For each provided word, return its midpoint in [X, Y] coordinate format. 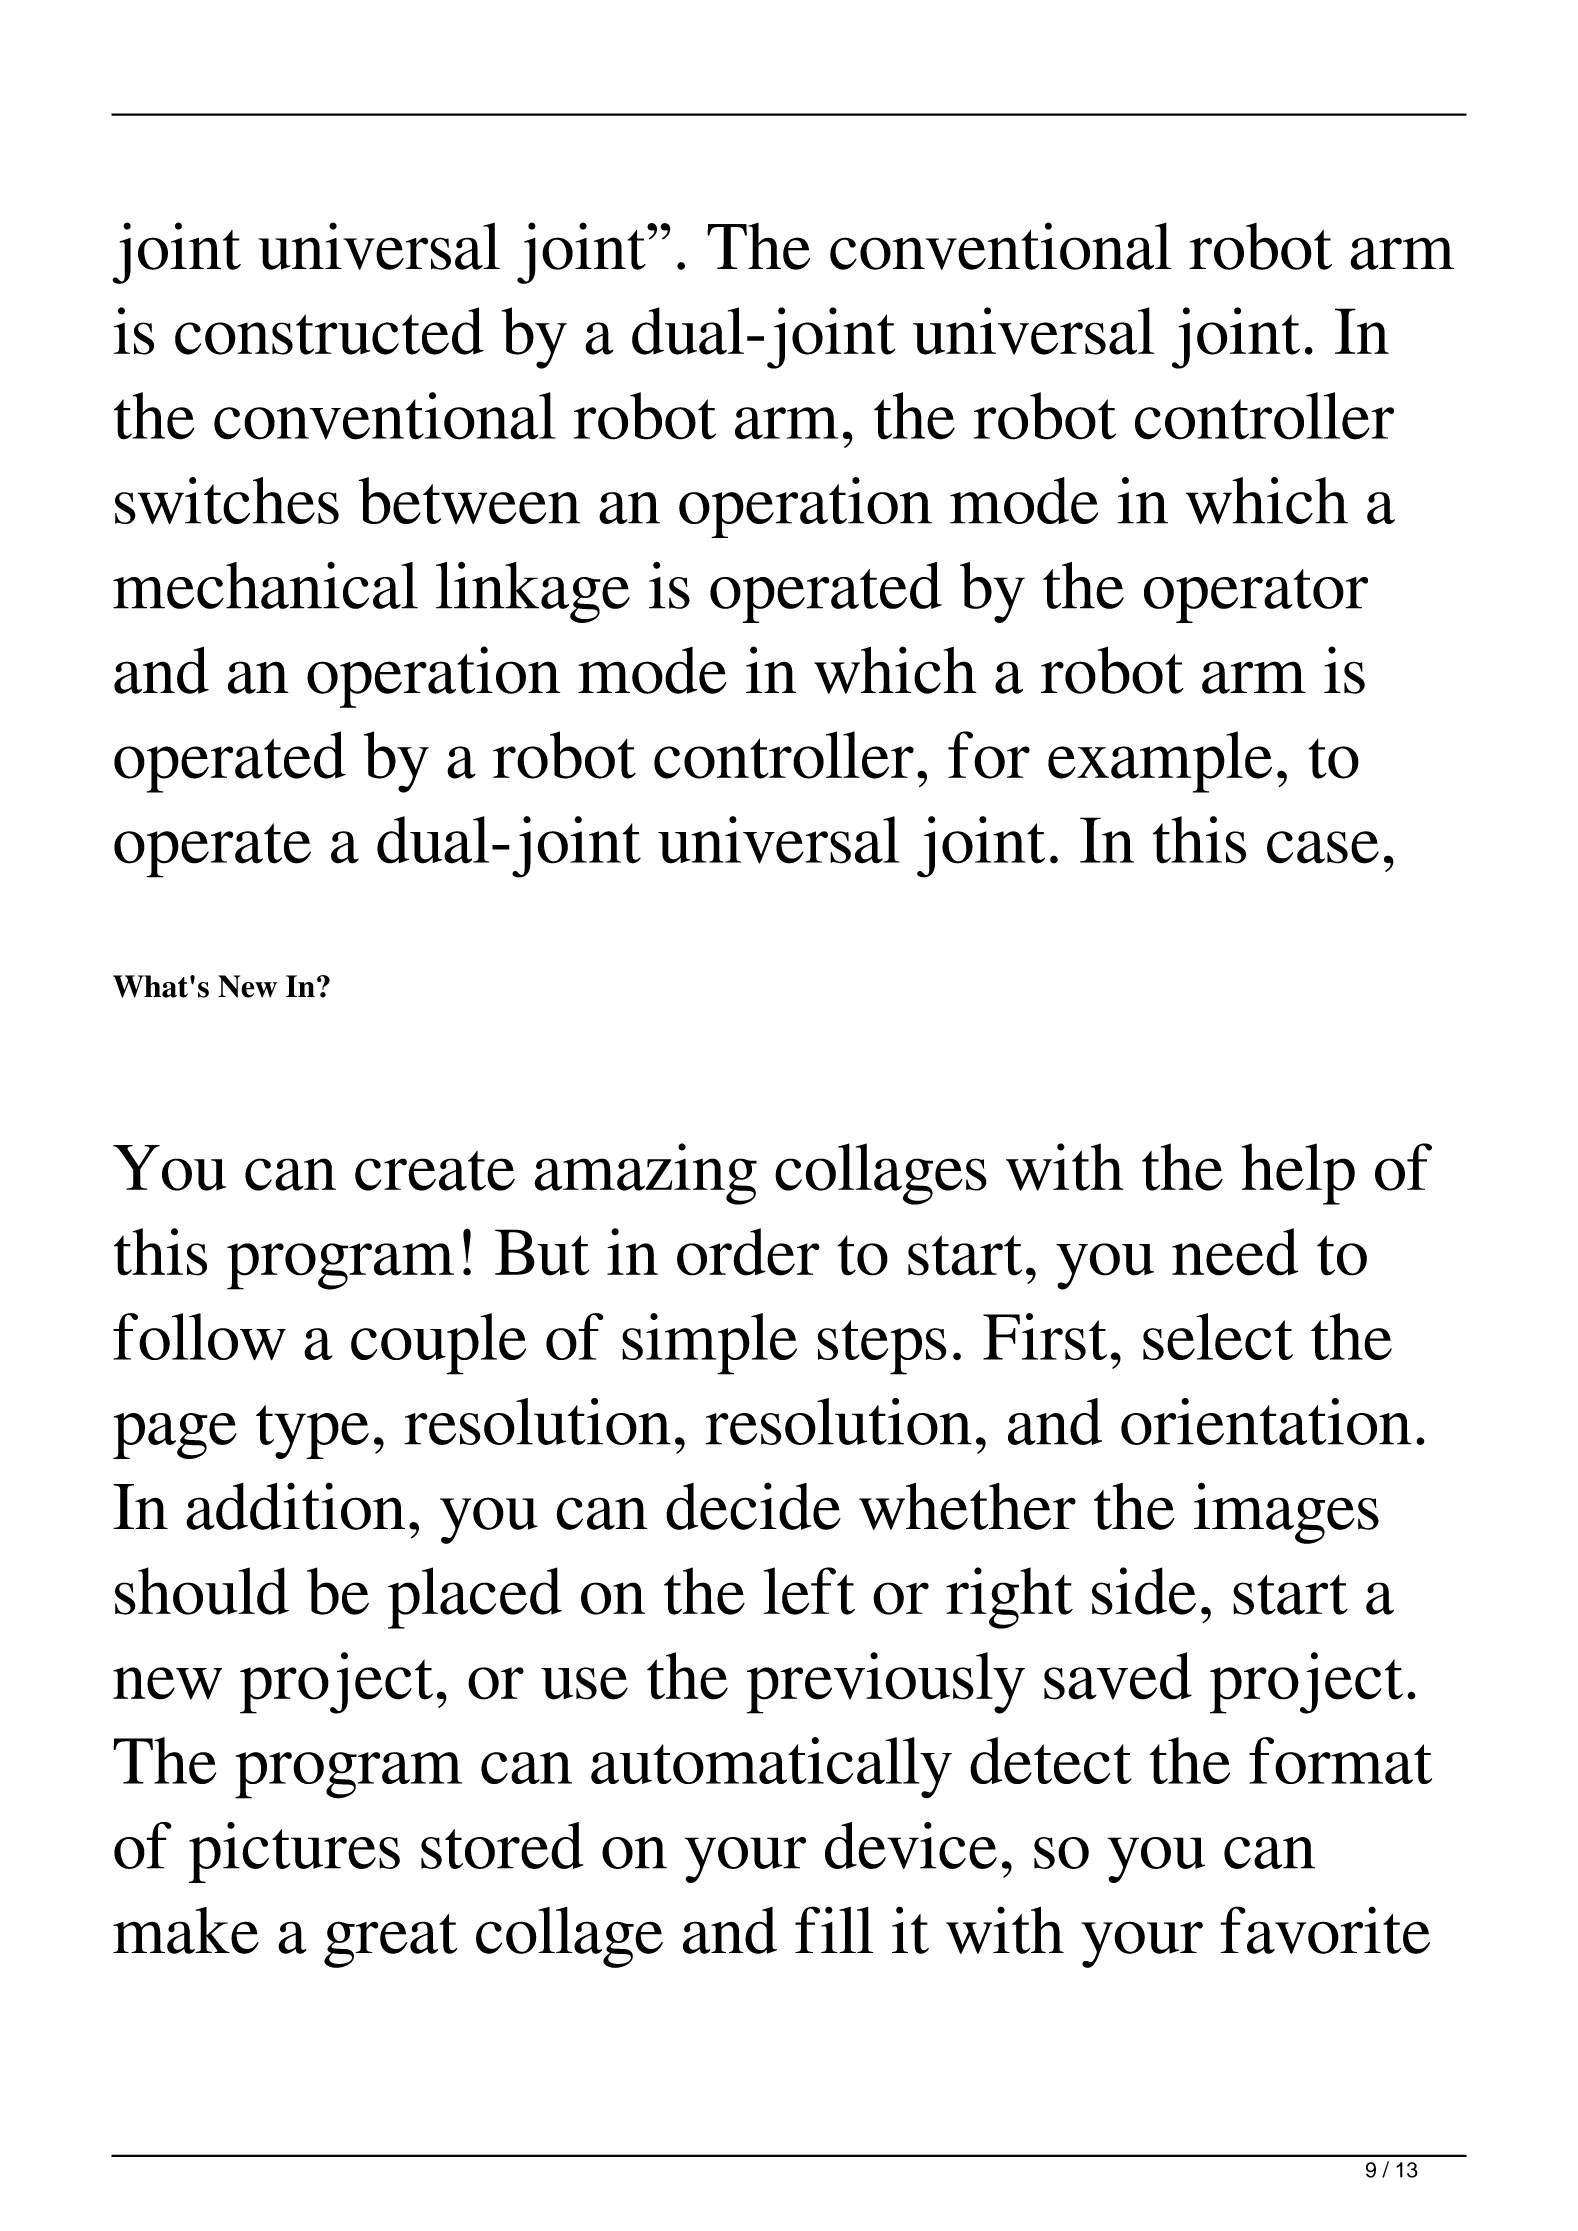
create [435, 1171]
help [1298, 1174]
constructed [329, 331]
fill [834, 1929]
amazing [645, 1174]
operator [1256, 596]
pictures [294, 1852]
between [469, 500]
